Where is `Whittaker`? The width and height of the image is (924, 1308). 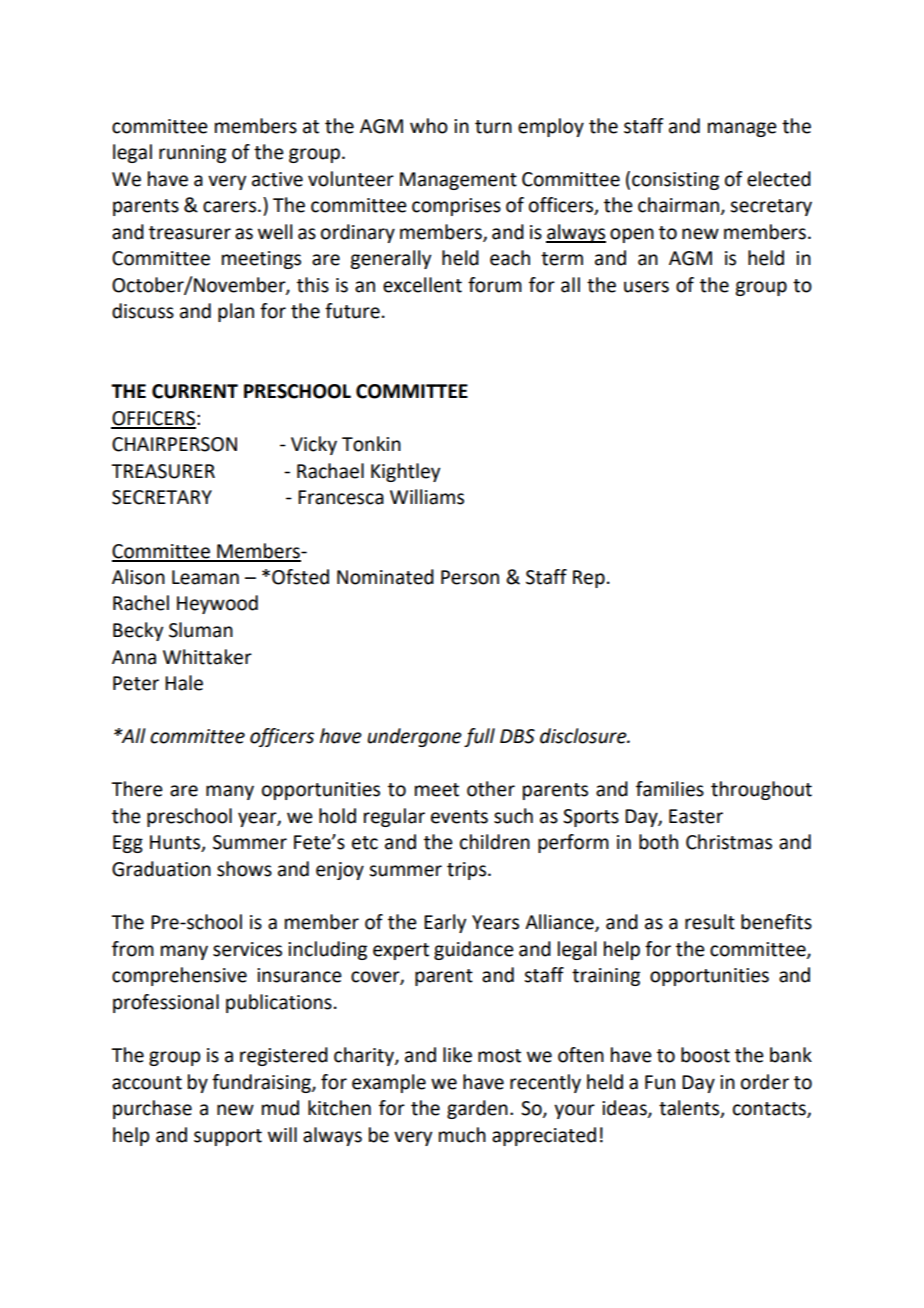 Whittaker is located at coordinates (207, 657).
